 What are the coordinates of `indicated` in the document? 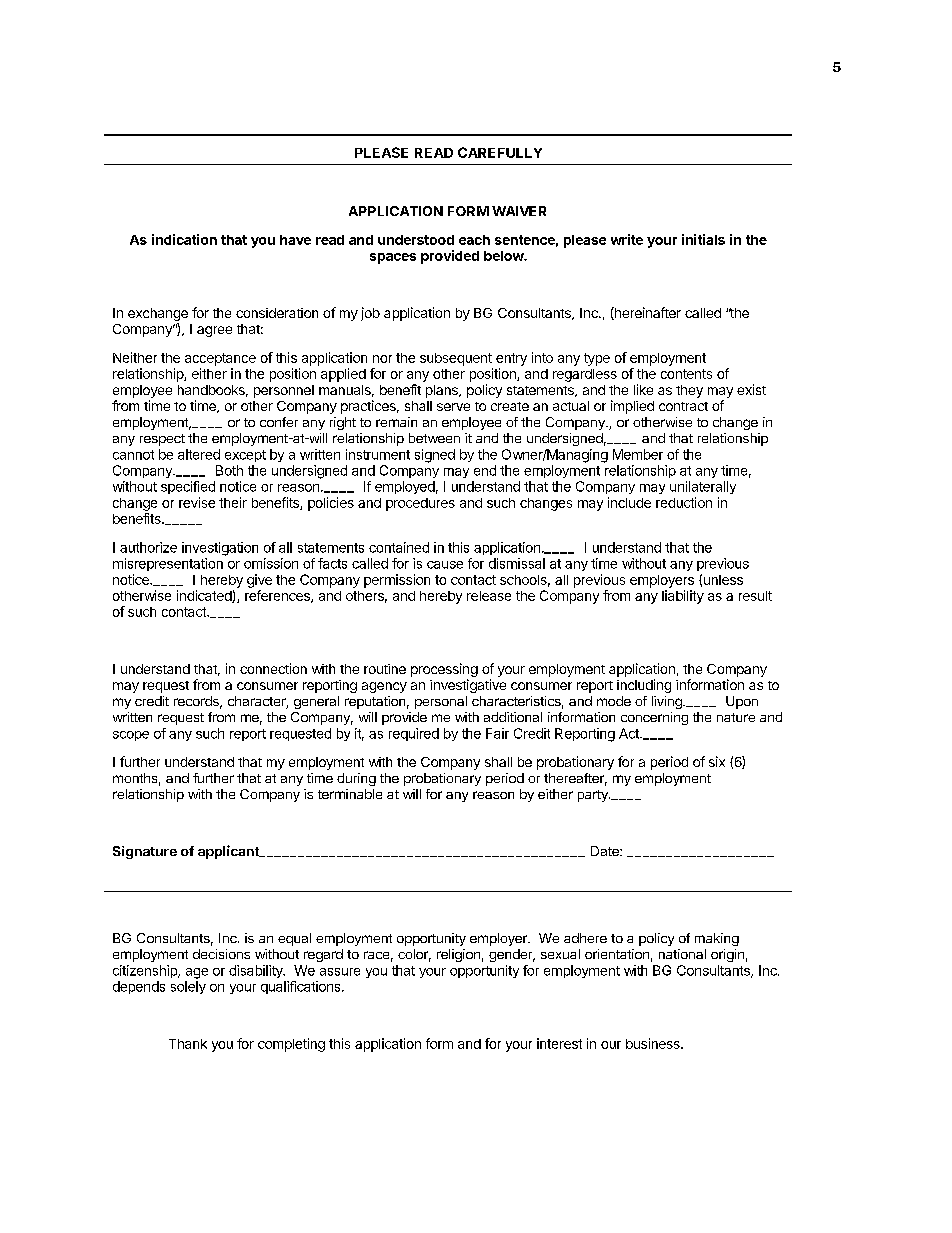 It's located at (205, 596).
